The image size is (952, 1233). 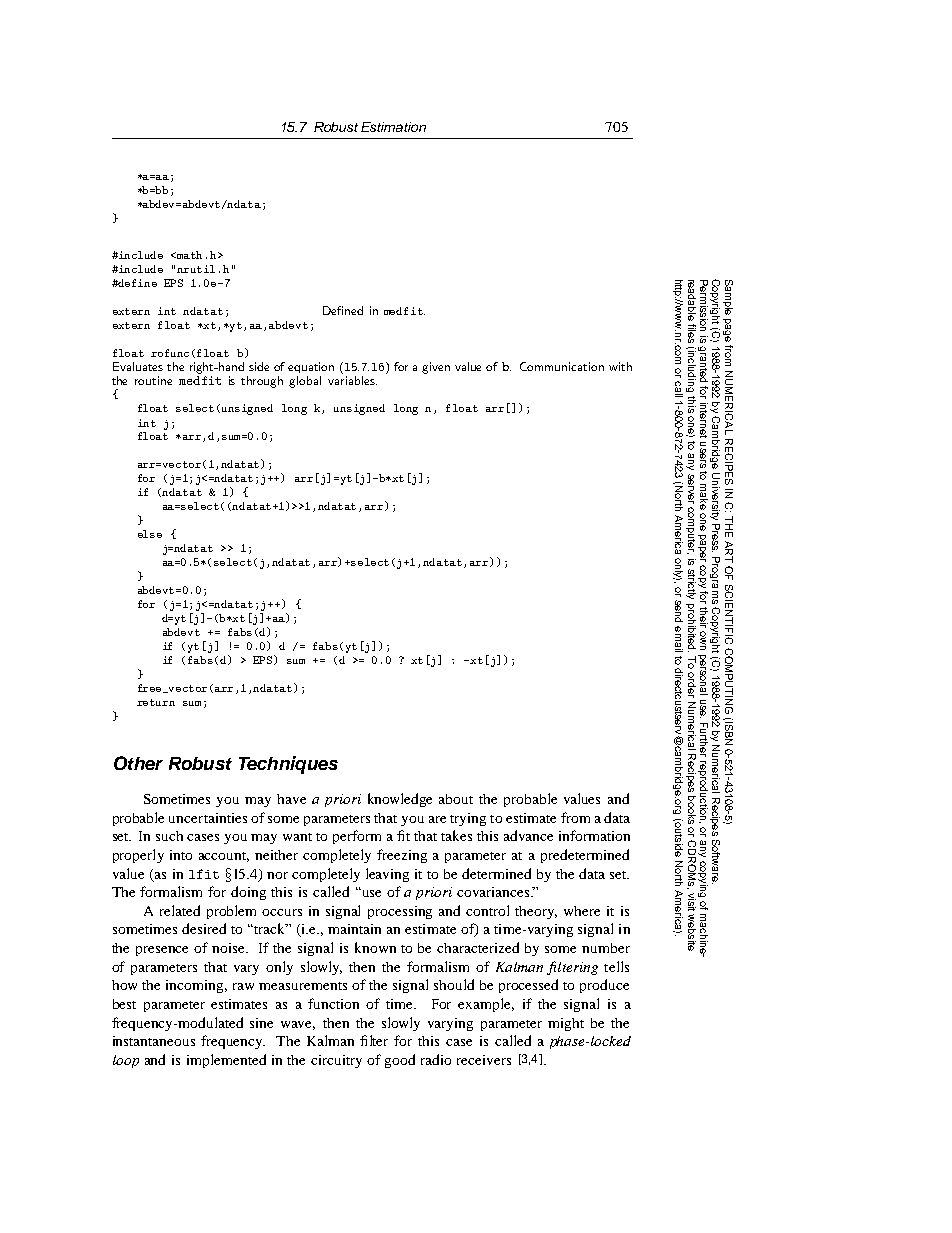 I want to click on advance, so click(x=528, y=835).
